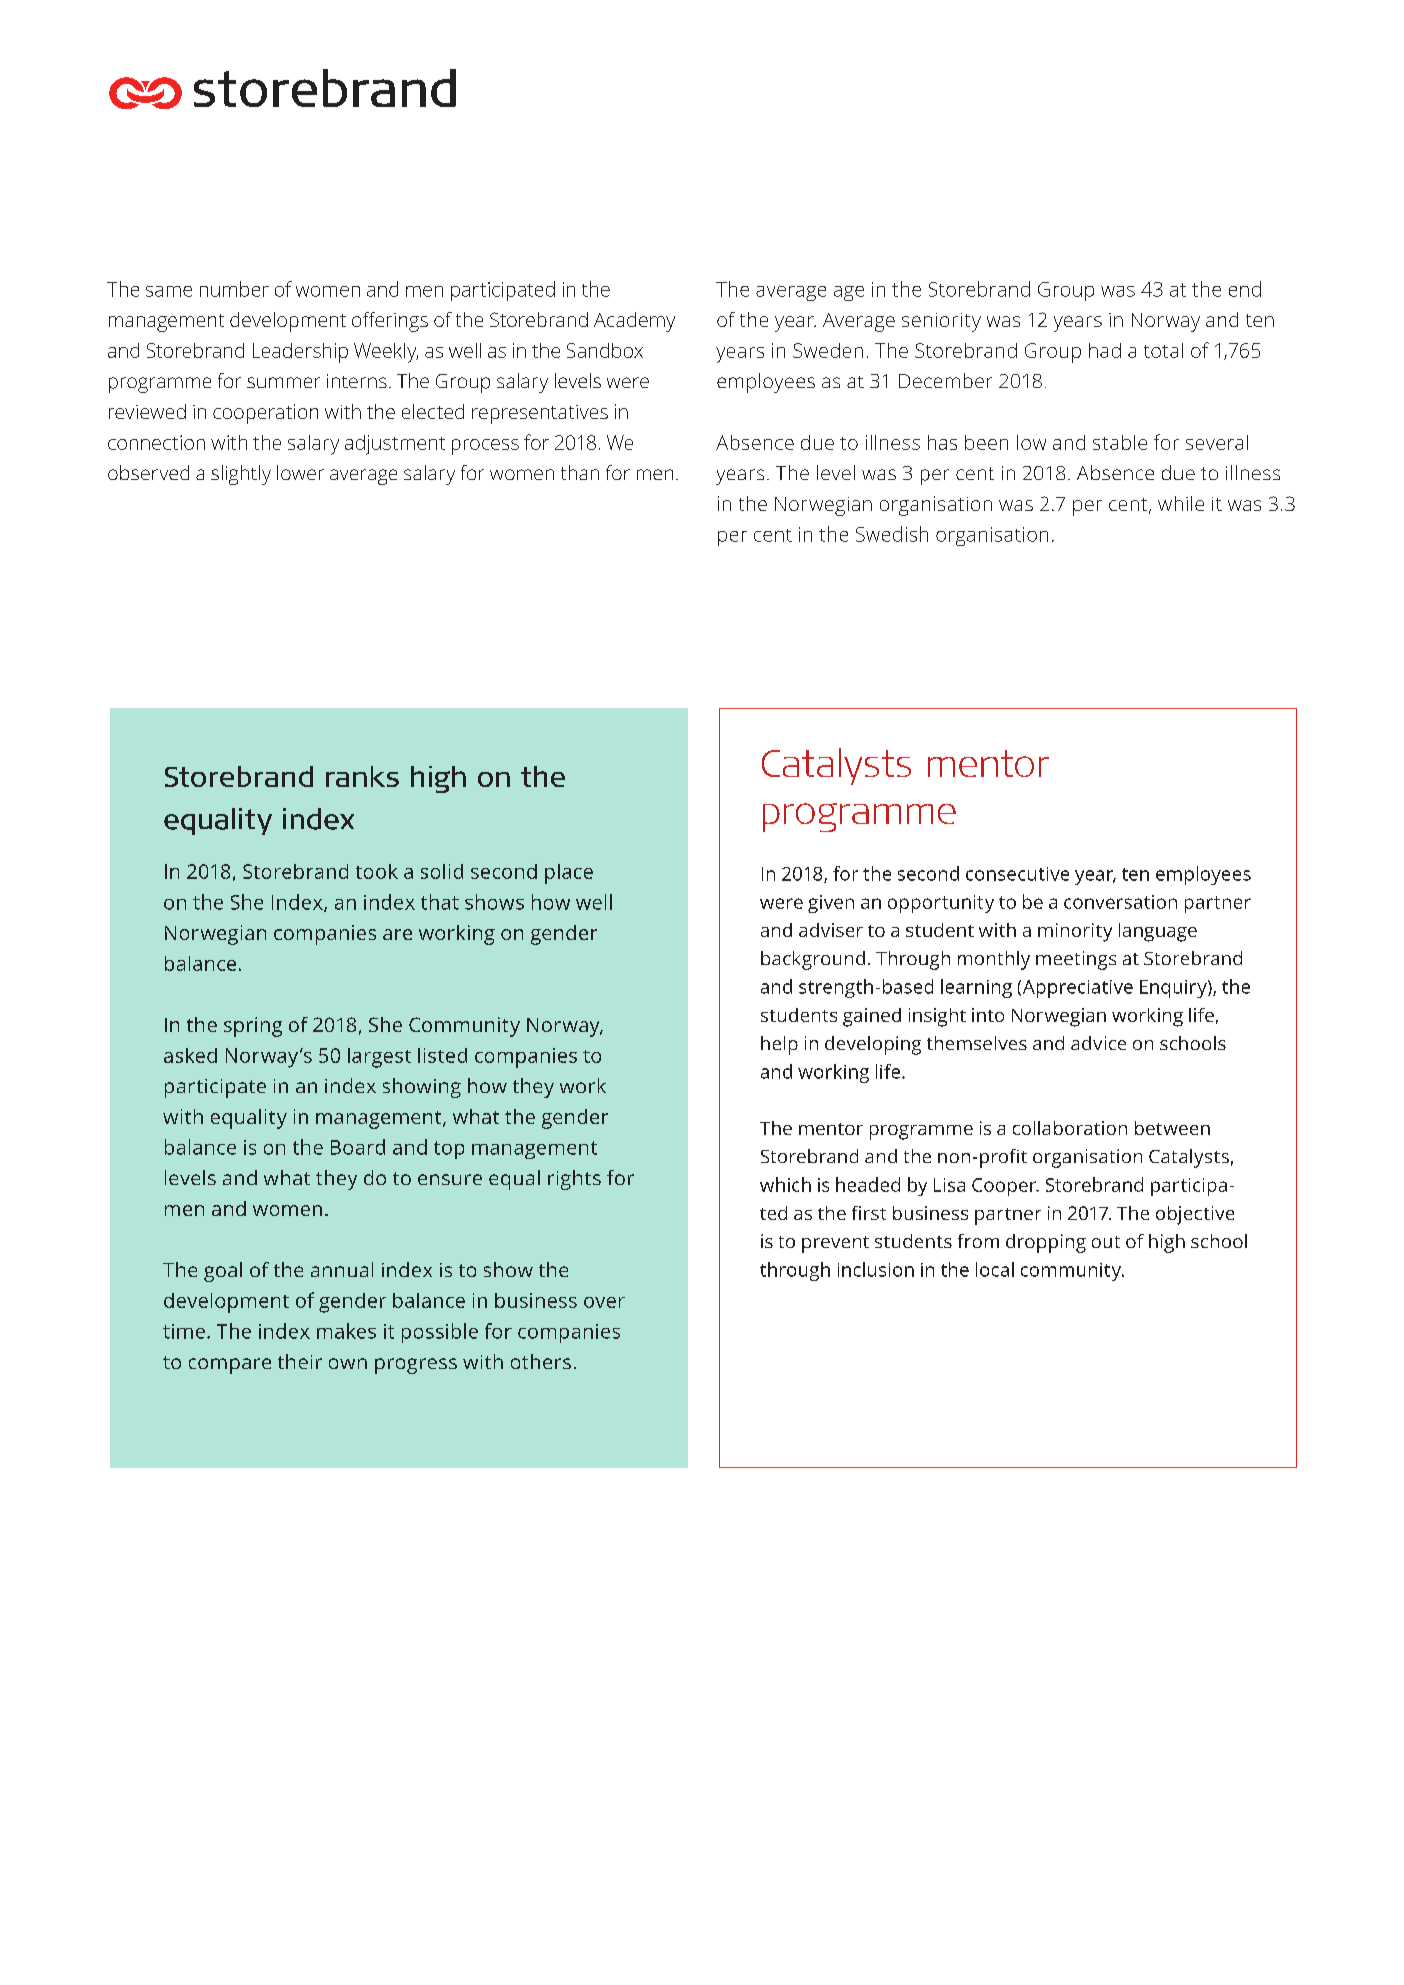  I want to click on their, so click(300, 1361).
